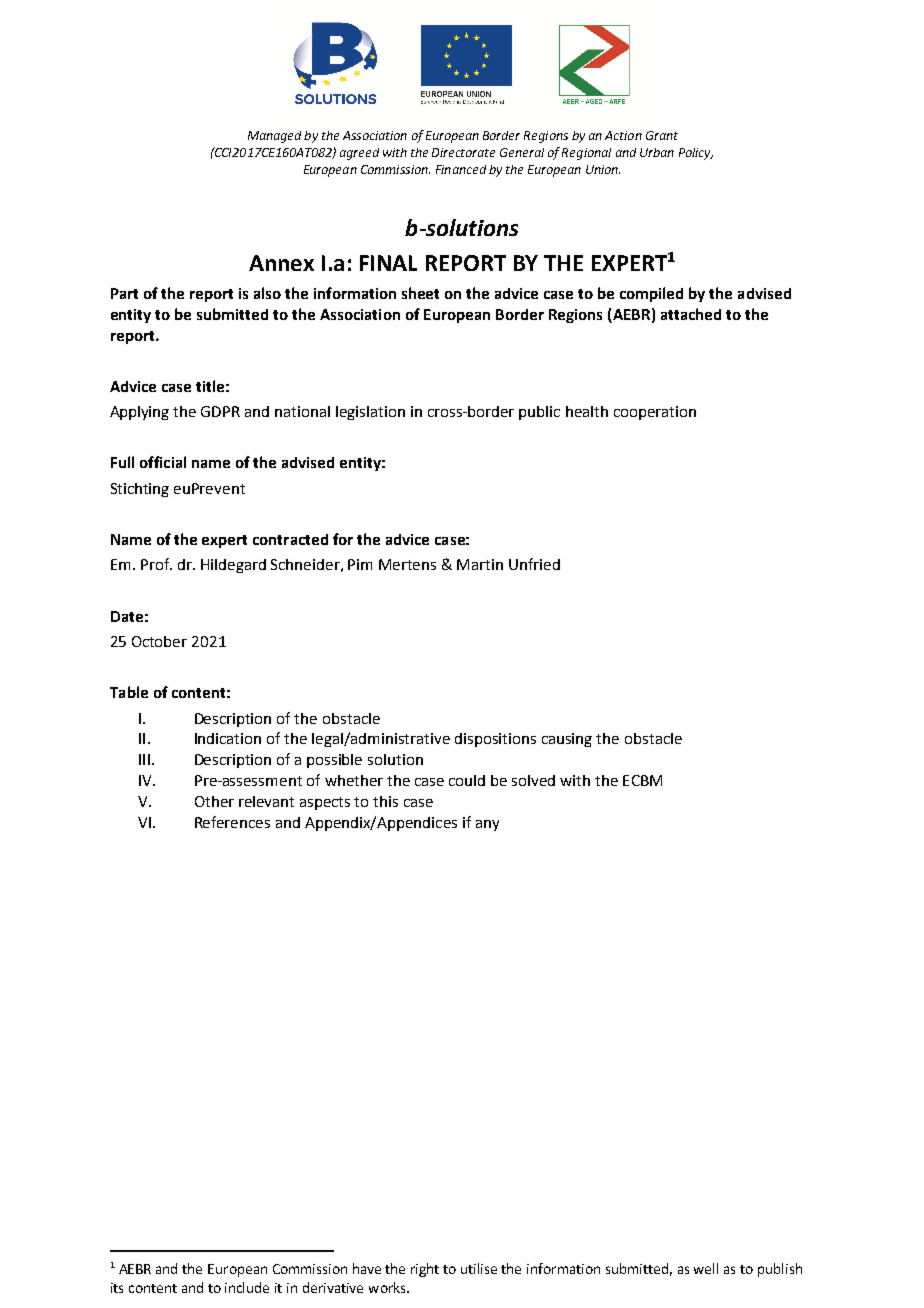 The image size is (924, 1308). What do you see at coordinates (228, 738) in the document?
I see `Indication` at bounding box center [228, 738].
